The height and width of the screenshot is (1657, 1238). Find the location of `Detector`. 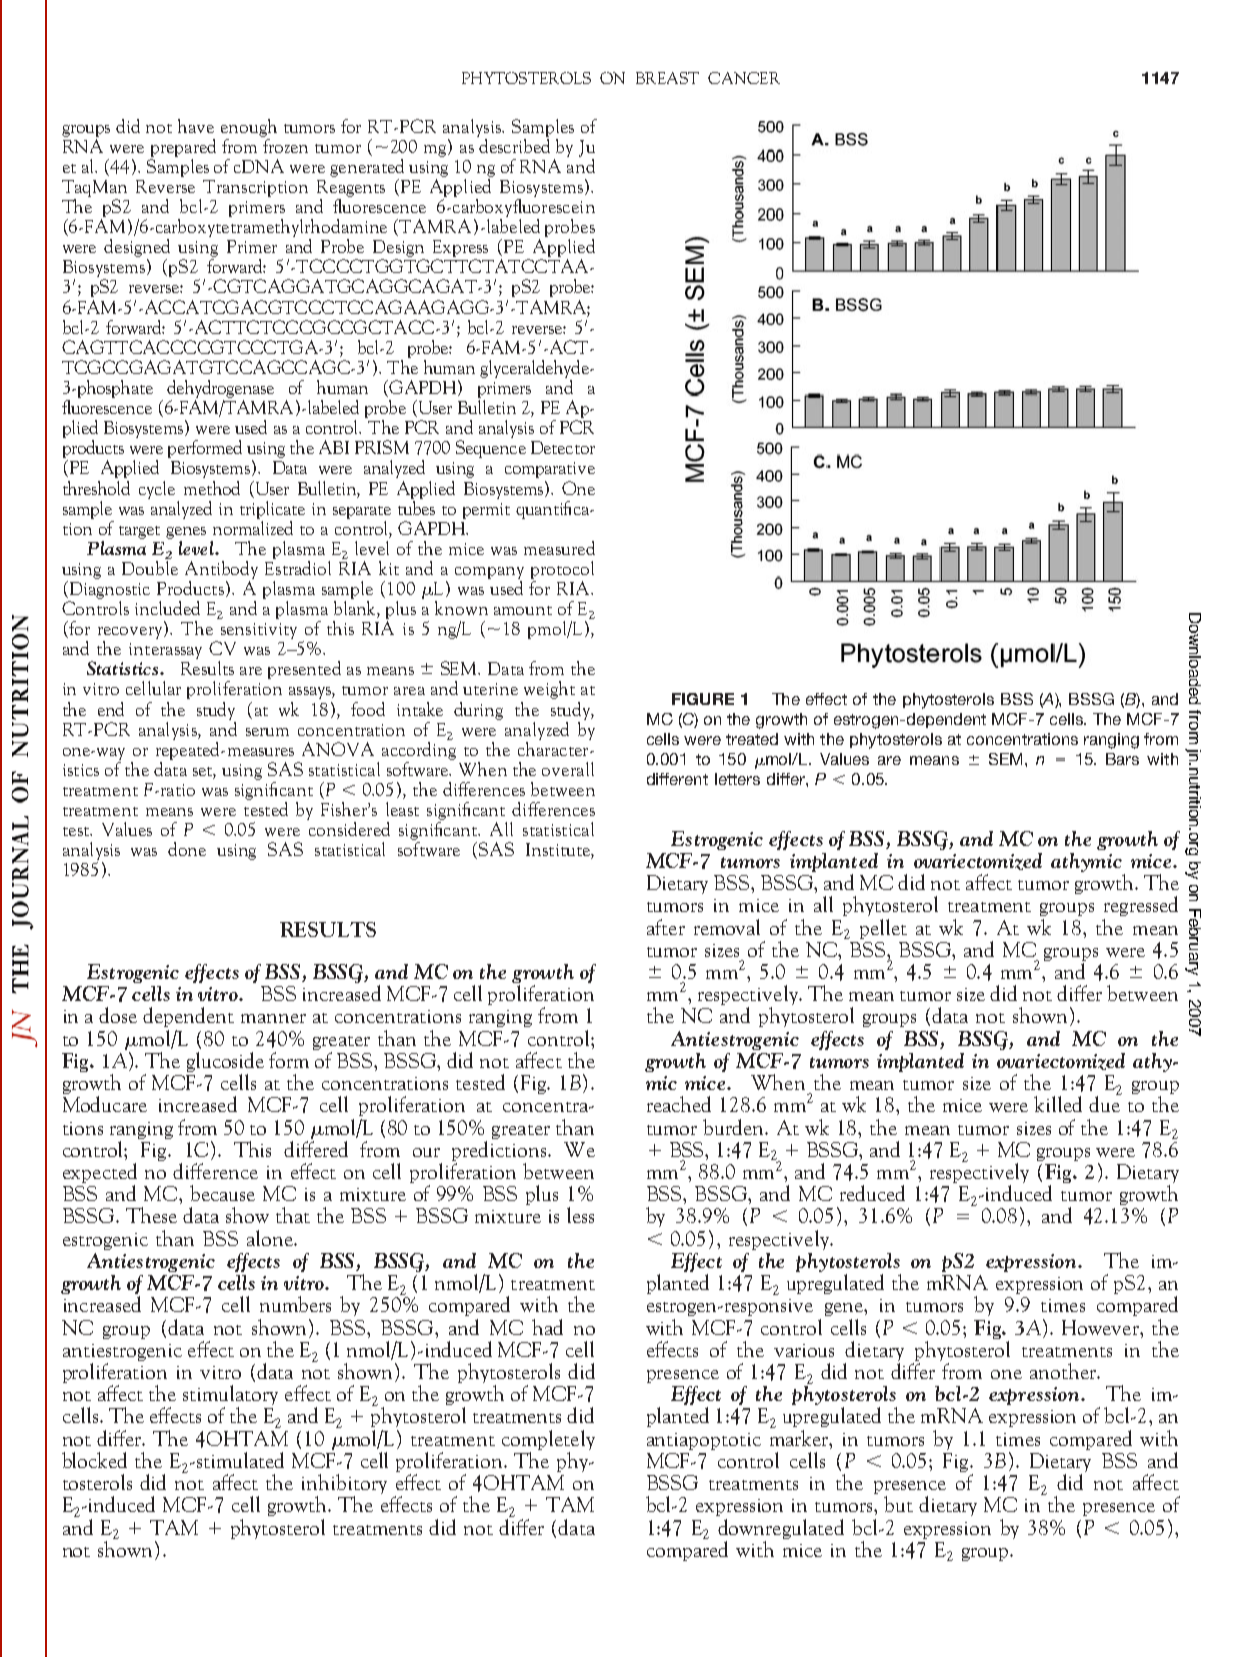

Detector is located at coordinates (563, 447).
